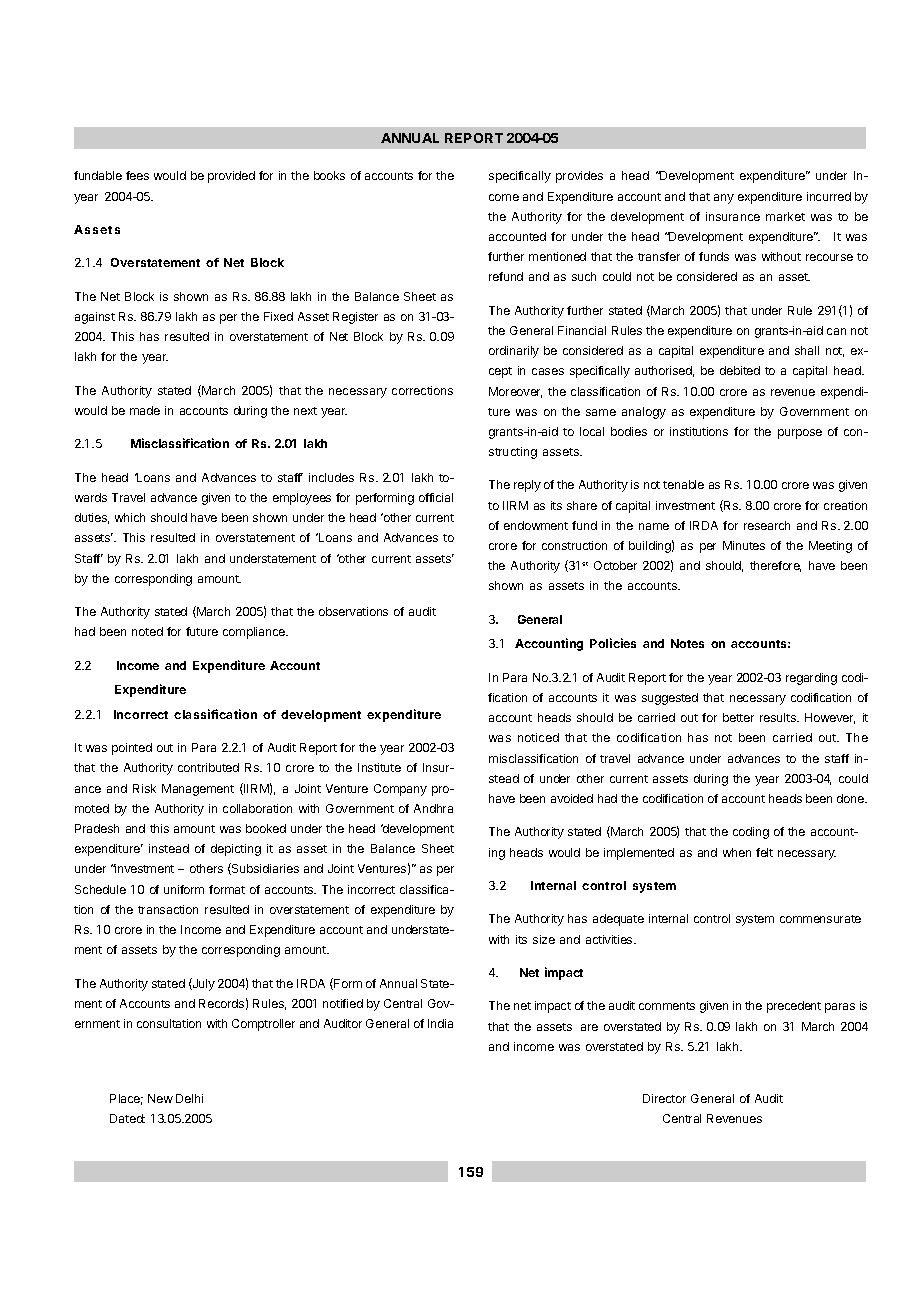 The width and height of the screenshot is (924, 1308). I want to click on Delhi, so click(189, 1098).
